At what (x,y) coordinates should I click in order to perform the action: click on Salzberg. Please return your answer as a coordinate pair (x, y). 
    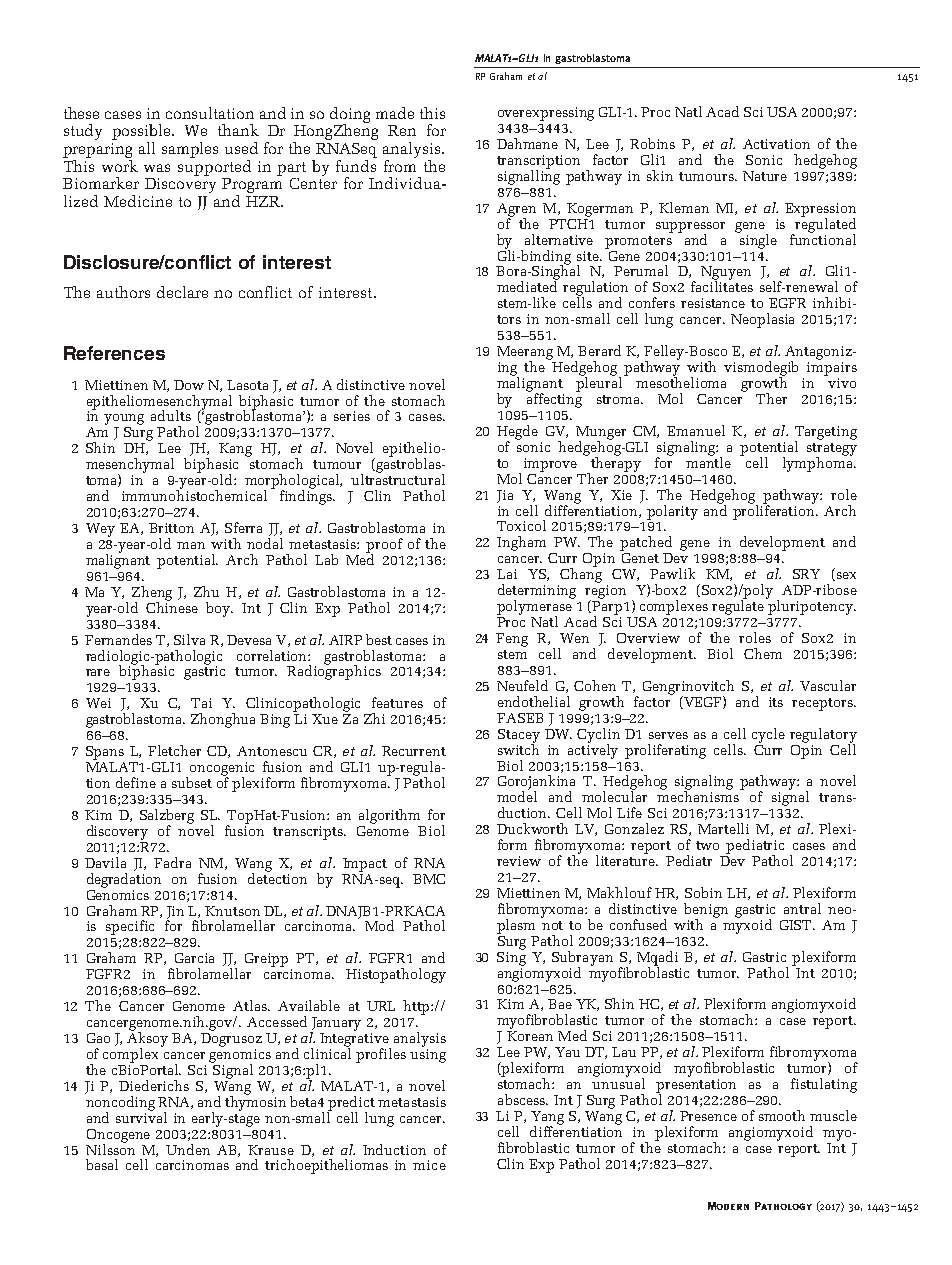
    Looking at the image, I should click on (167, 817).
